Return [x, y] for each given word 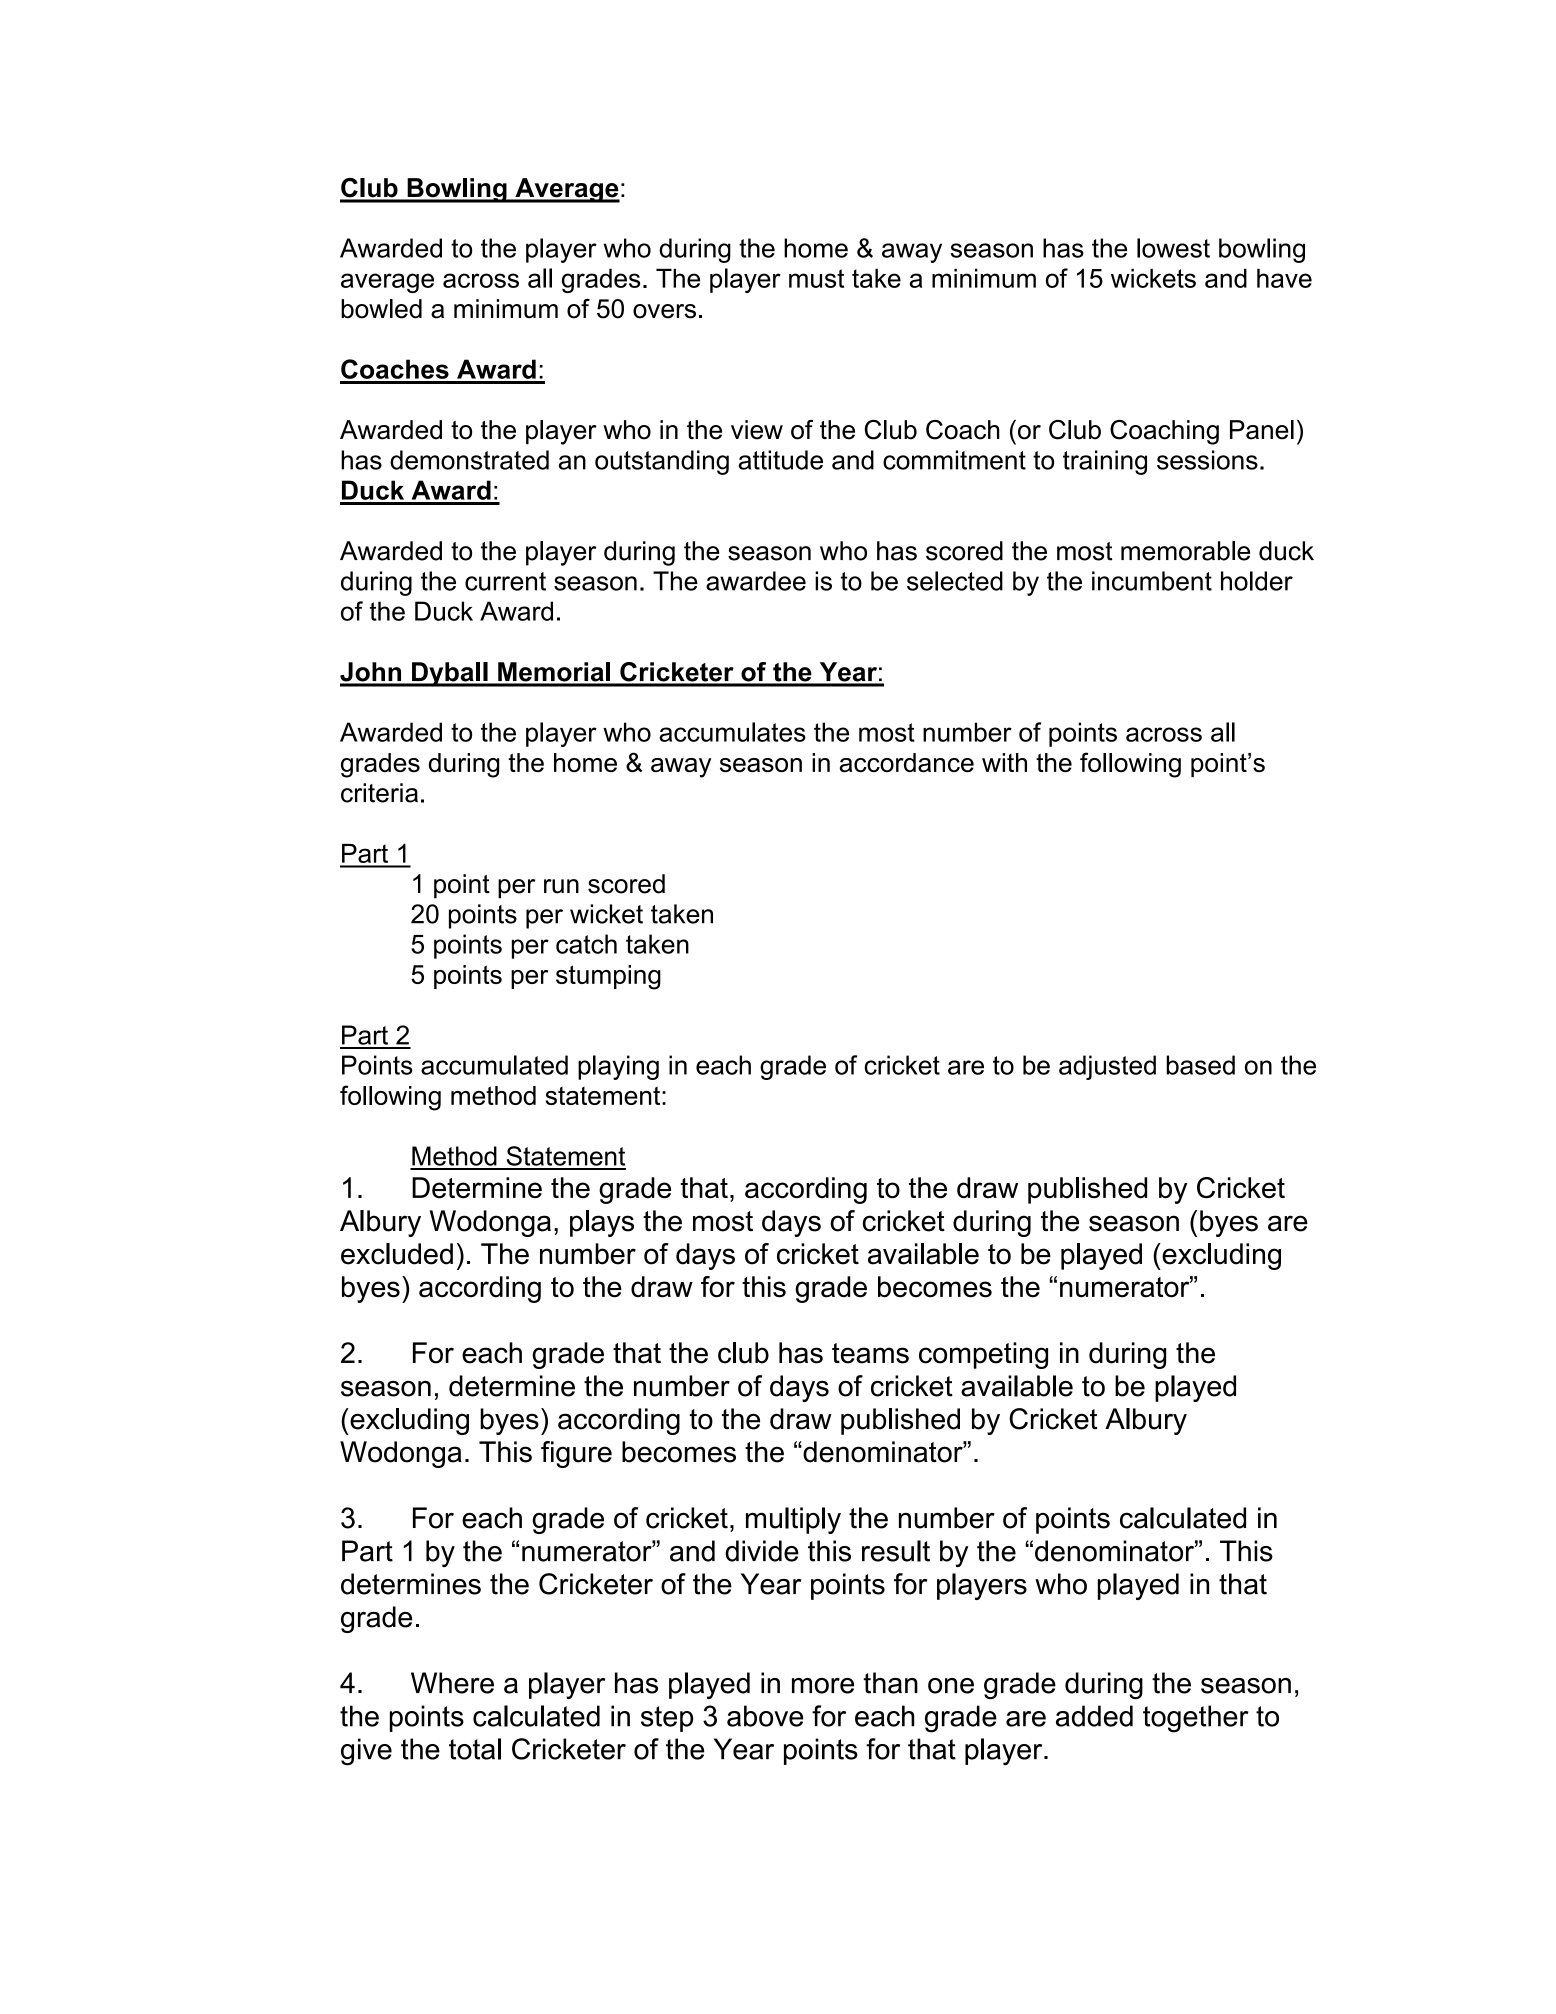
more [823, 1686]
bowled [381, 309]
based [1200, 1065]
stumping [608, 977]
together [1196, 1719]
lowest [1173, 248]
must [816, 278]
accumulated [494, 1065]
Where [452, 1683]
